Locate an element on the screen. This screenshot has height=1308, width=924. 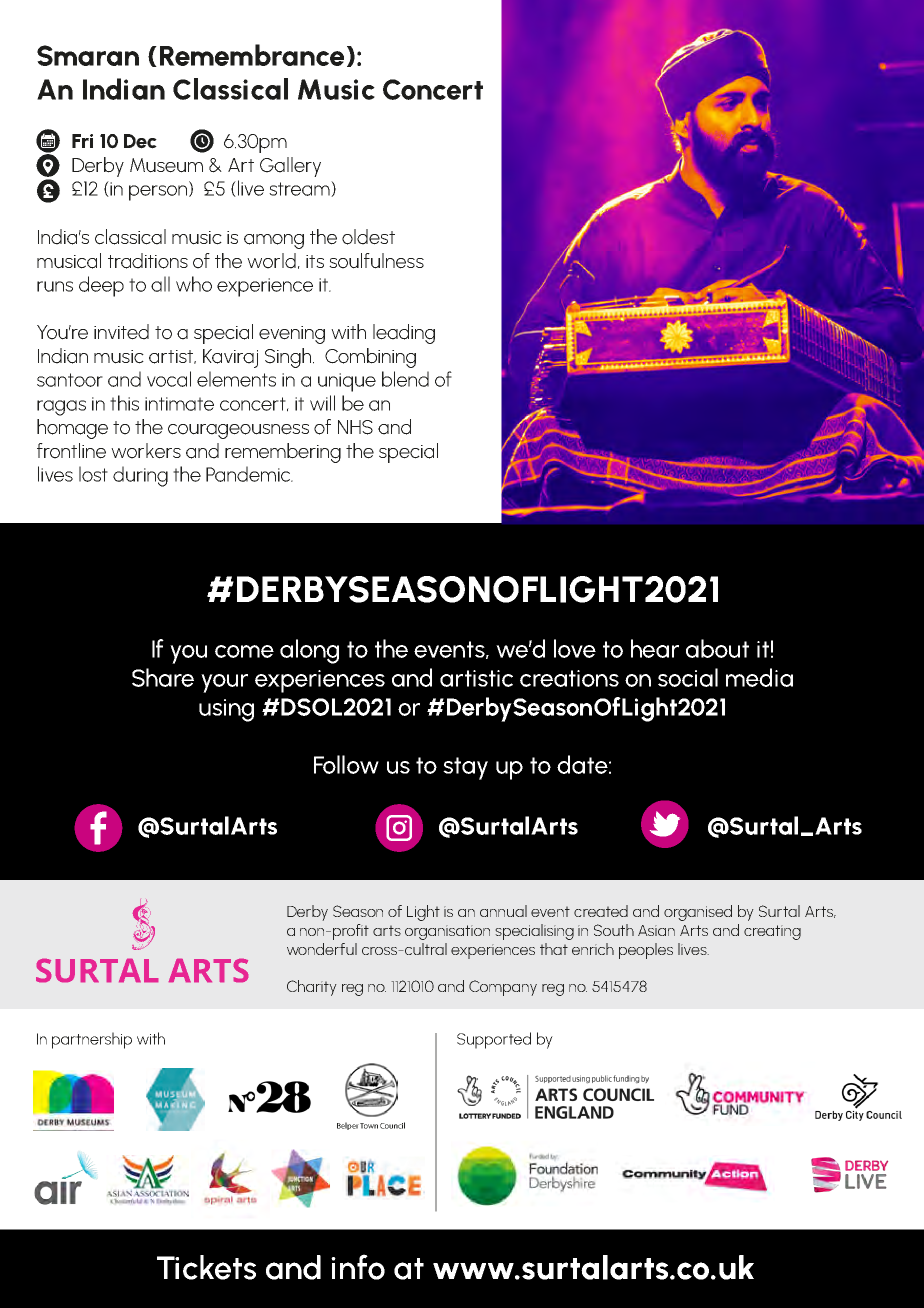
Tickets is located at coordinates (206, 1267).
